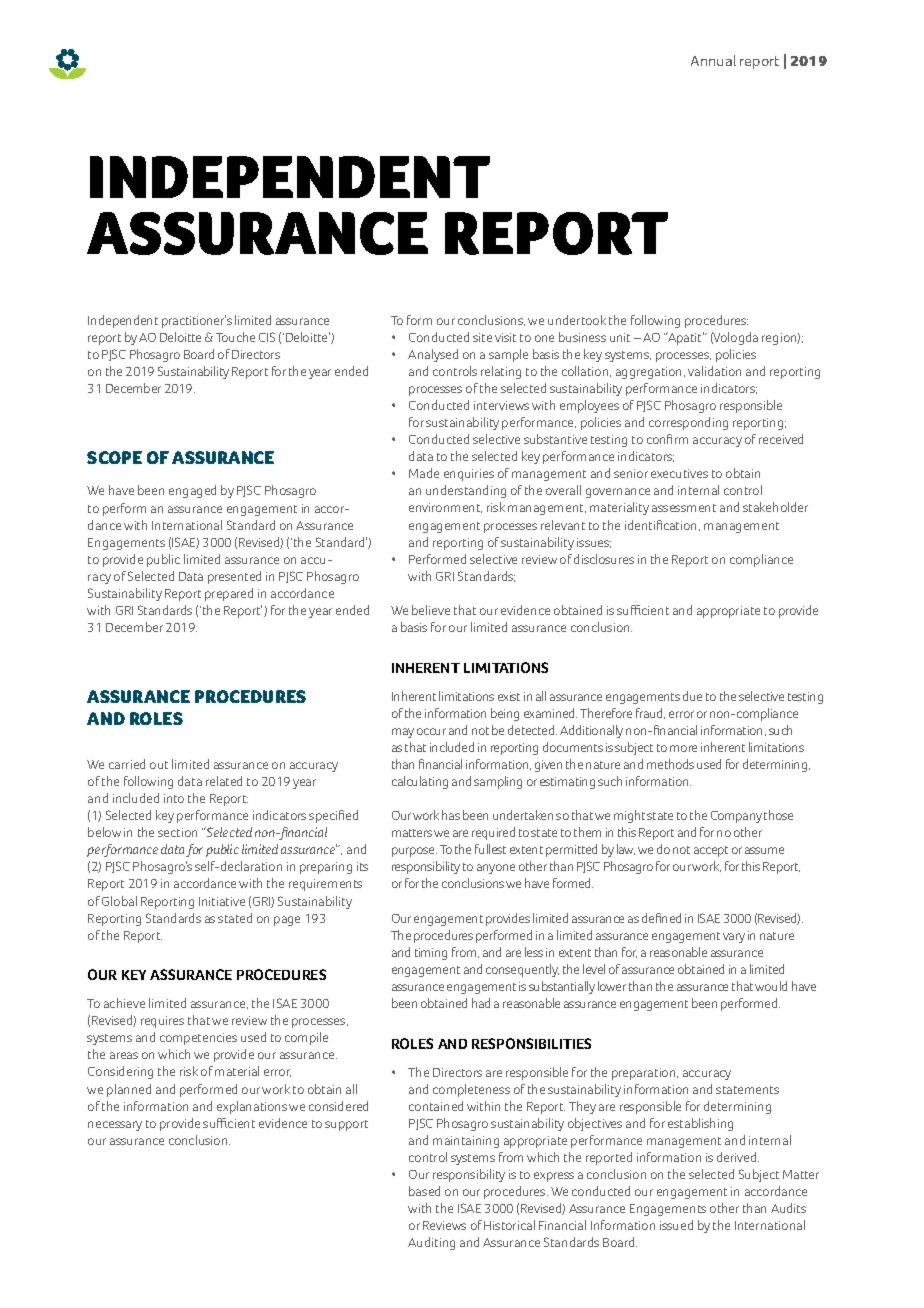  I want to click on Made, so click(424, 473).
